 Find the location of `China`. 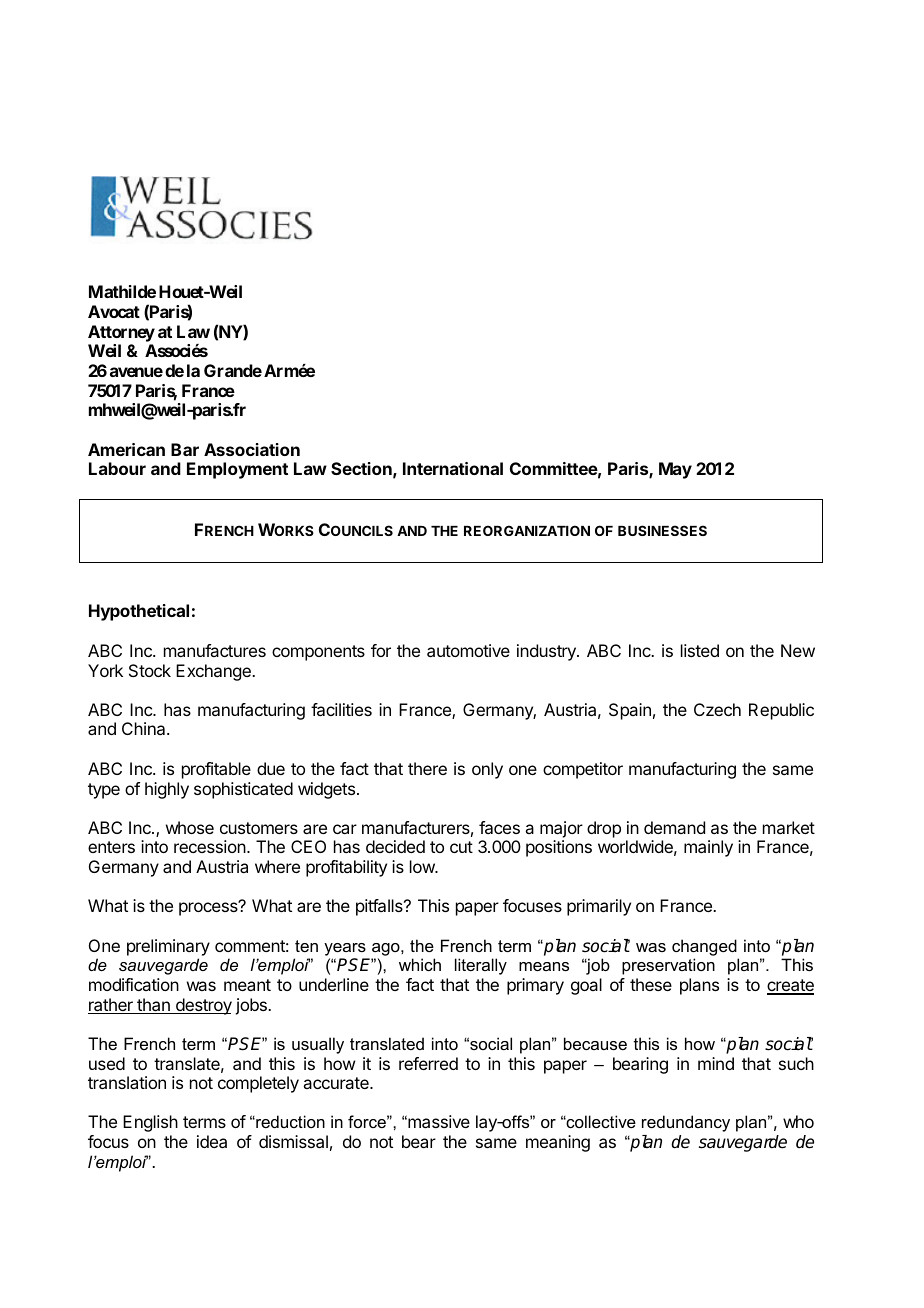

China is located at coordinates (145, 728).
